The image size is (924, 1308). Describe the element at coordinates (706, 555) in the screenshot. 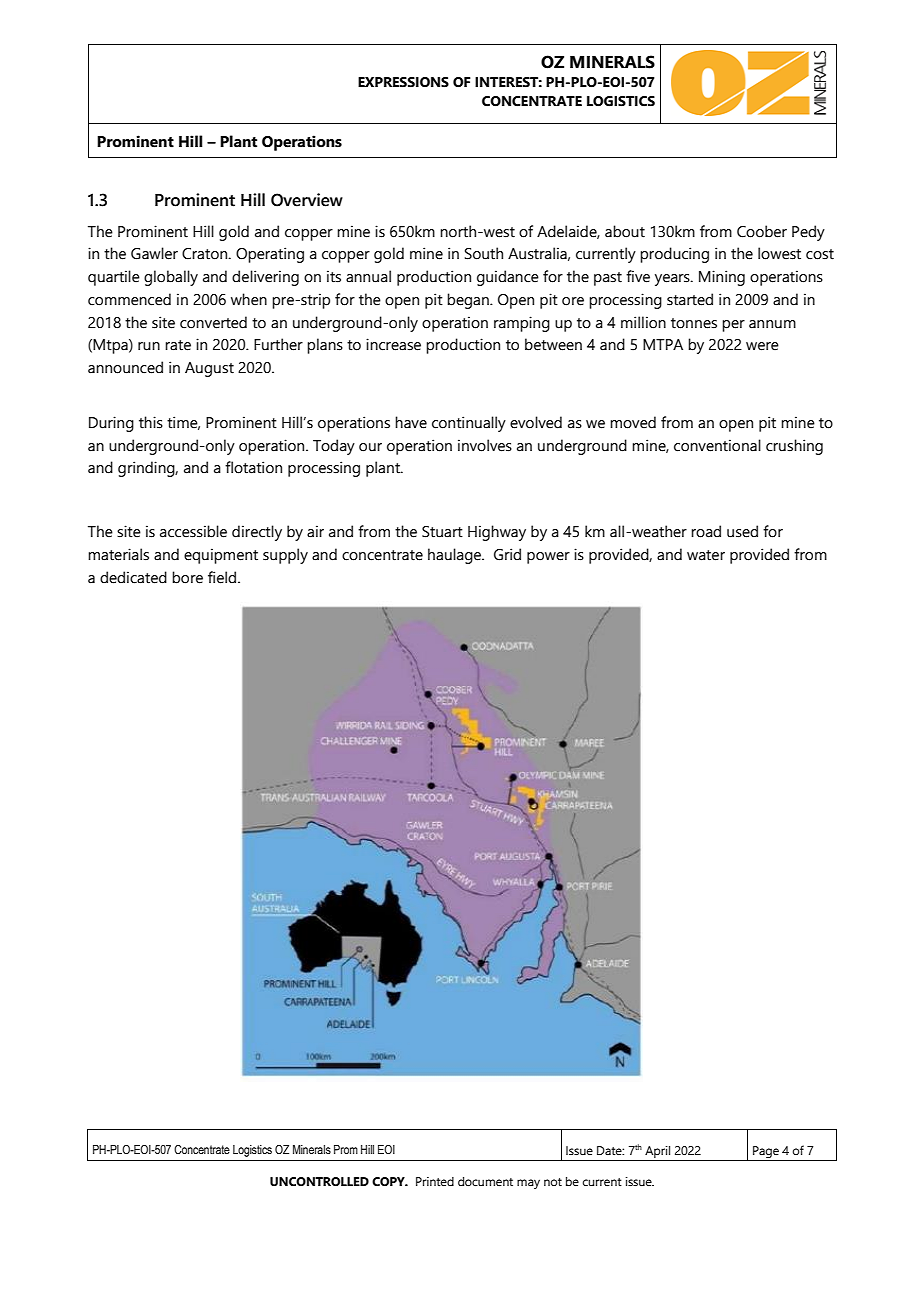

I see `water` at that location.
